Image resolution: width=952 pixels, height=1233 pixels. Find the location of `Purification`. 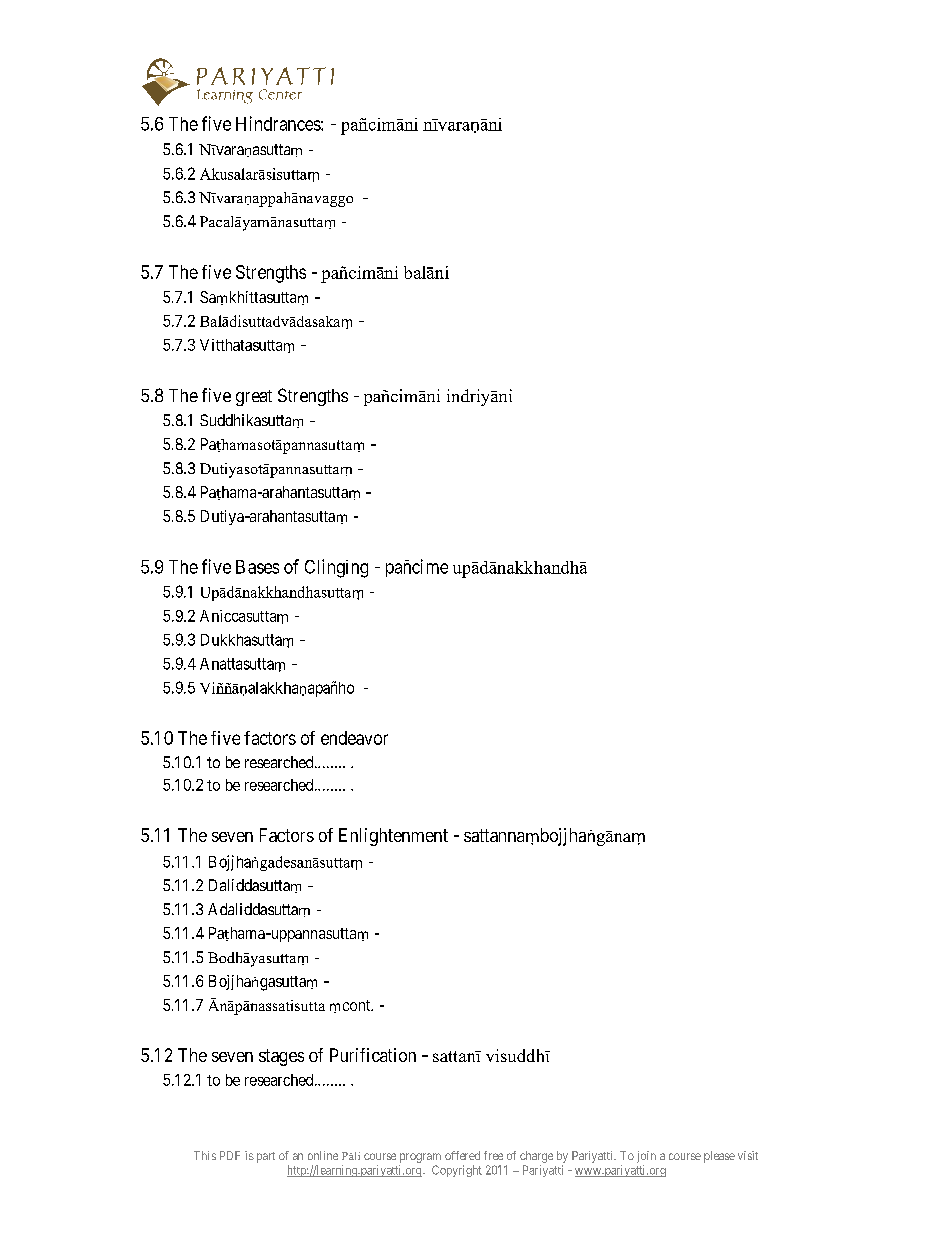

Purification is located at coordinates (373, 1055).
